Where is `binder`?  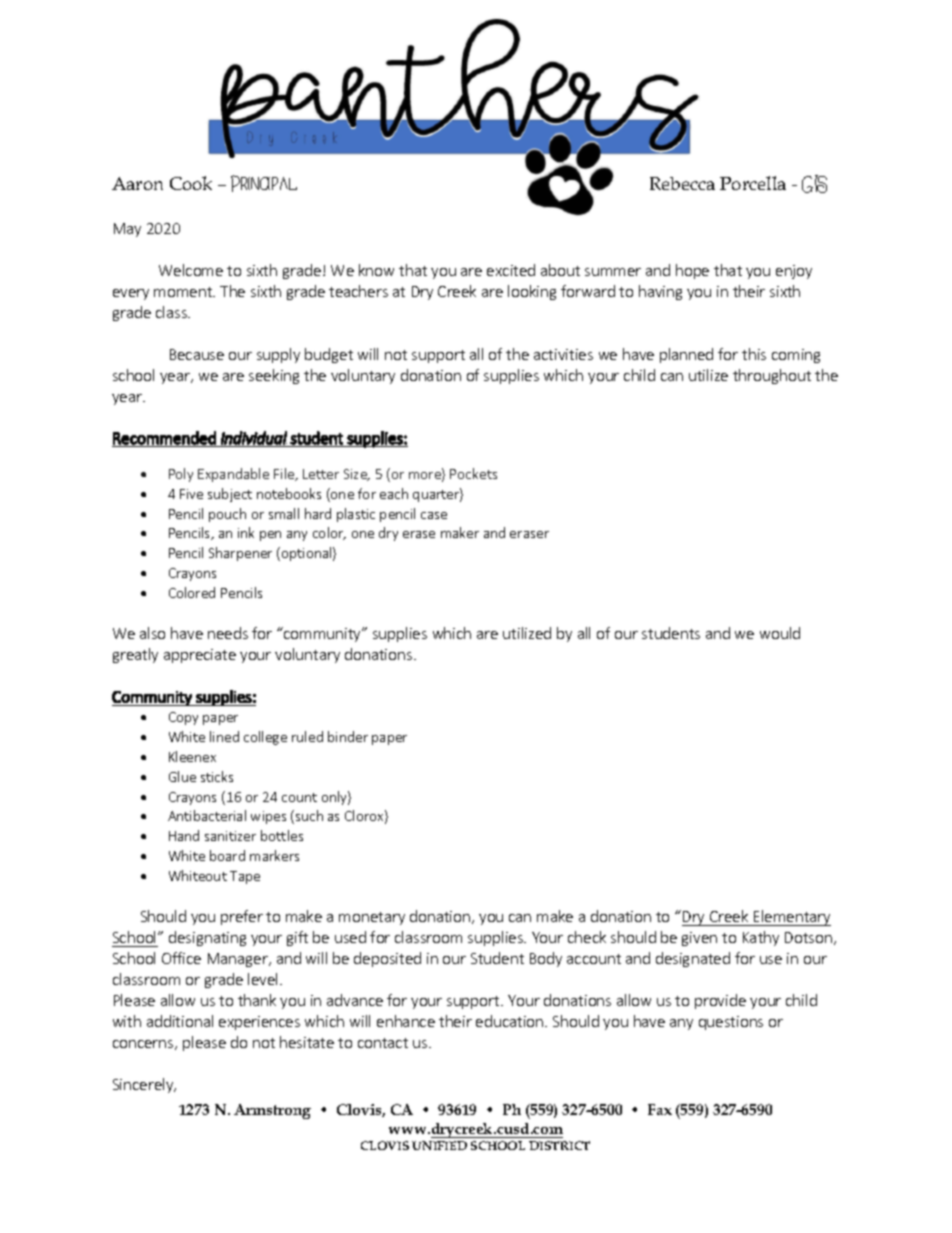
binder is located at coordinates (348, 736).
